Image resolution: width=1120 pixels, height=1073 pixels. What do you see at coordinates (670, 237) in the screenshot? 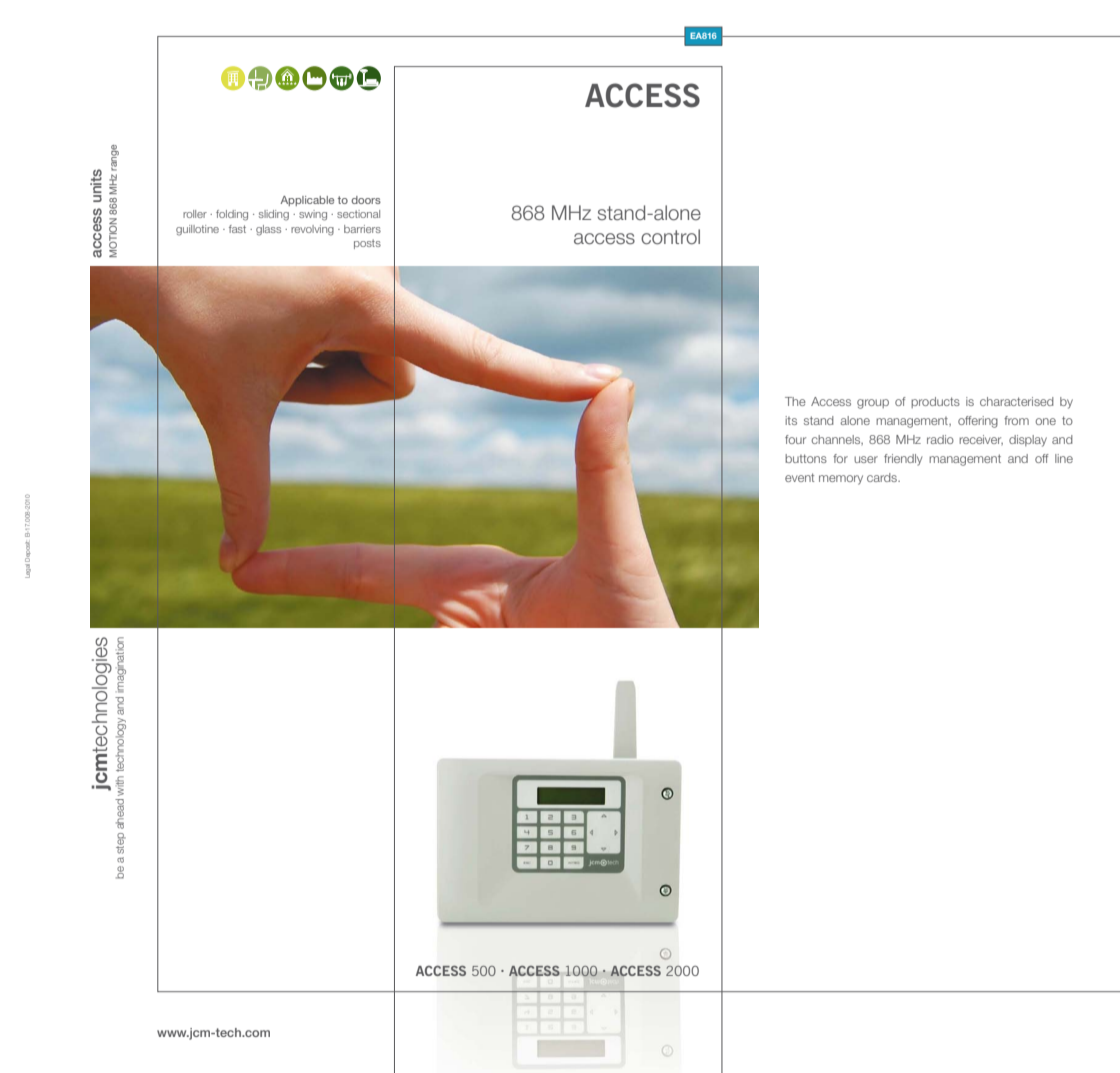
I see `control` at bounding box center [670, 237].
